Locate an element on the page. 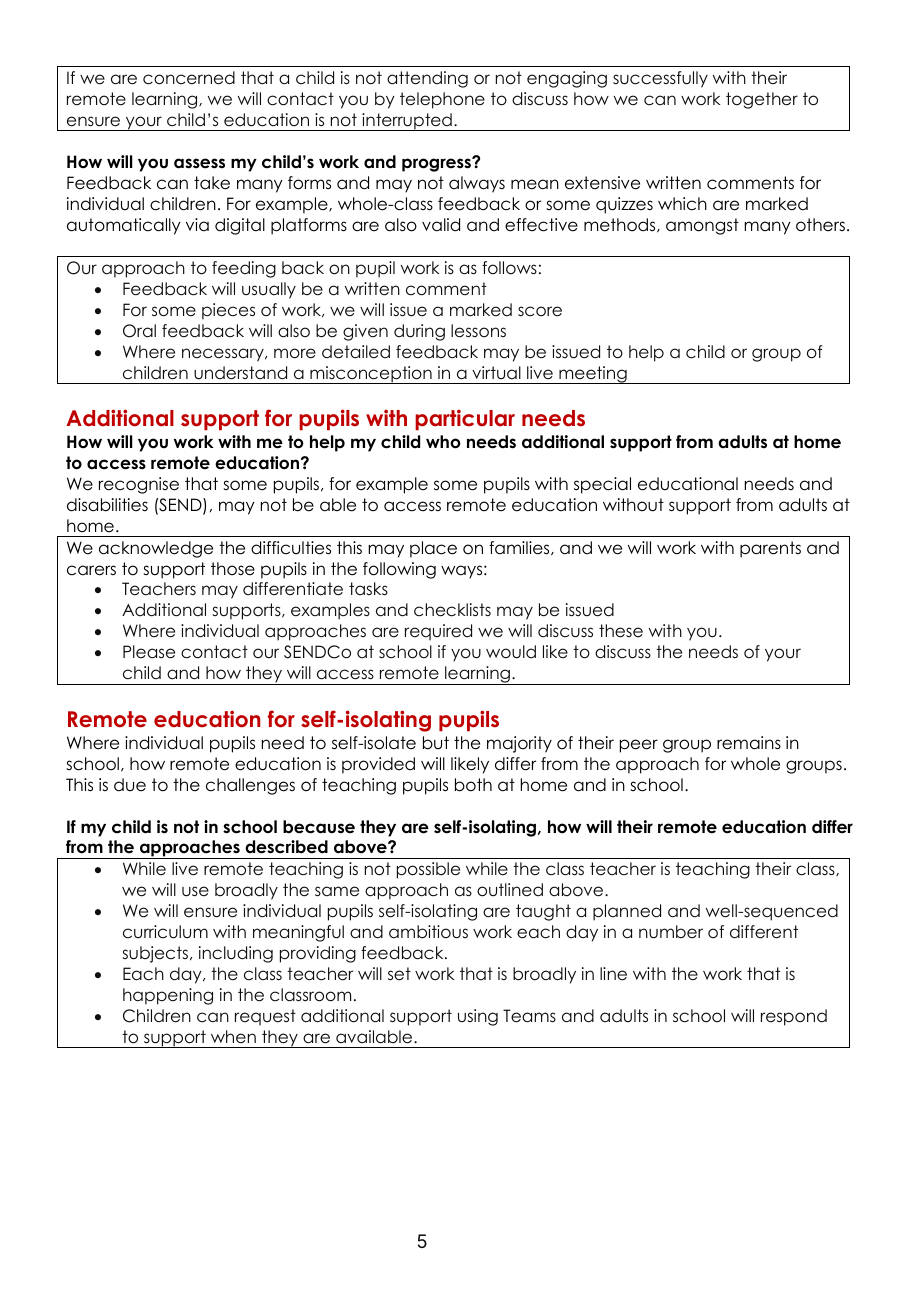 This page has height=1308, width=924. respond is located at coordinates (794, 1017).
